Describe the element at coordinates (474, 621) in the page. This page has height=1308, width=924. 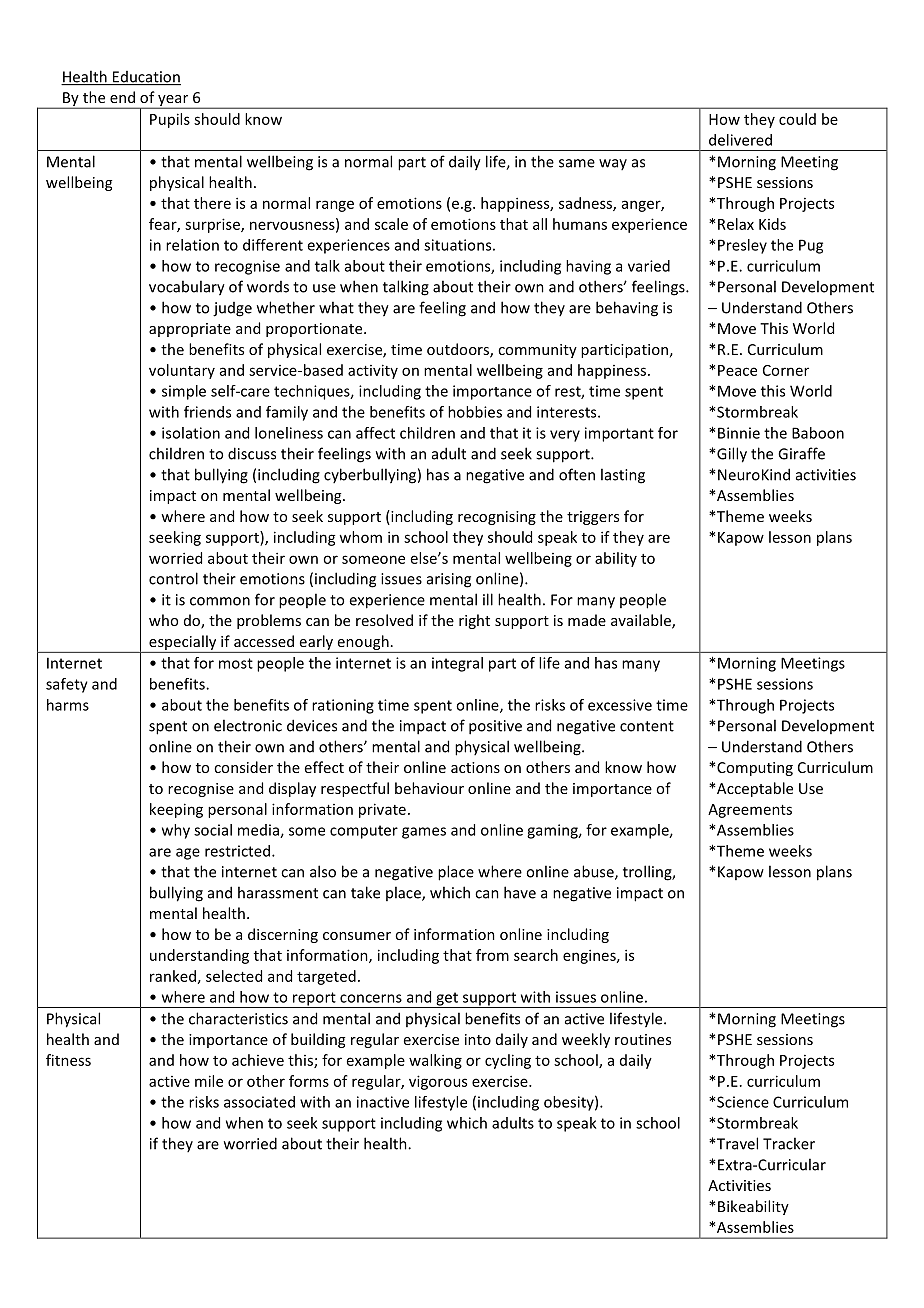
I see `right` at that location.
